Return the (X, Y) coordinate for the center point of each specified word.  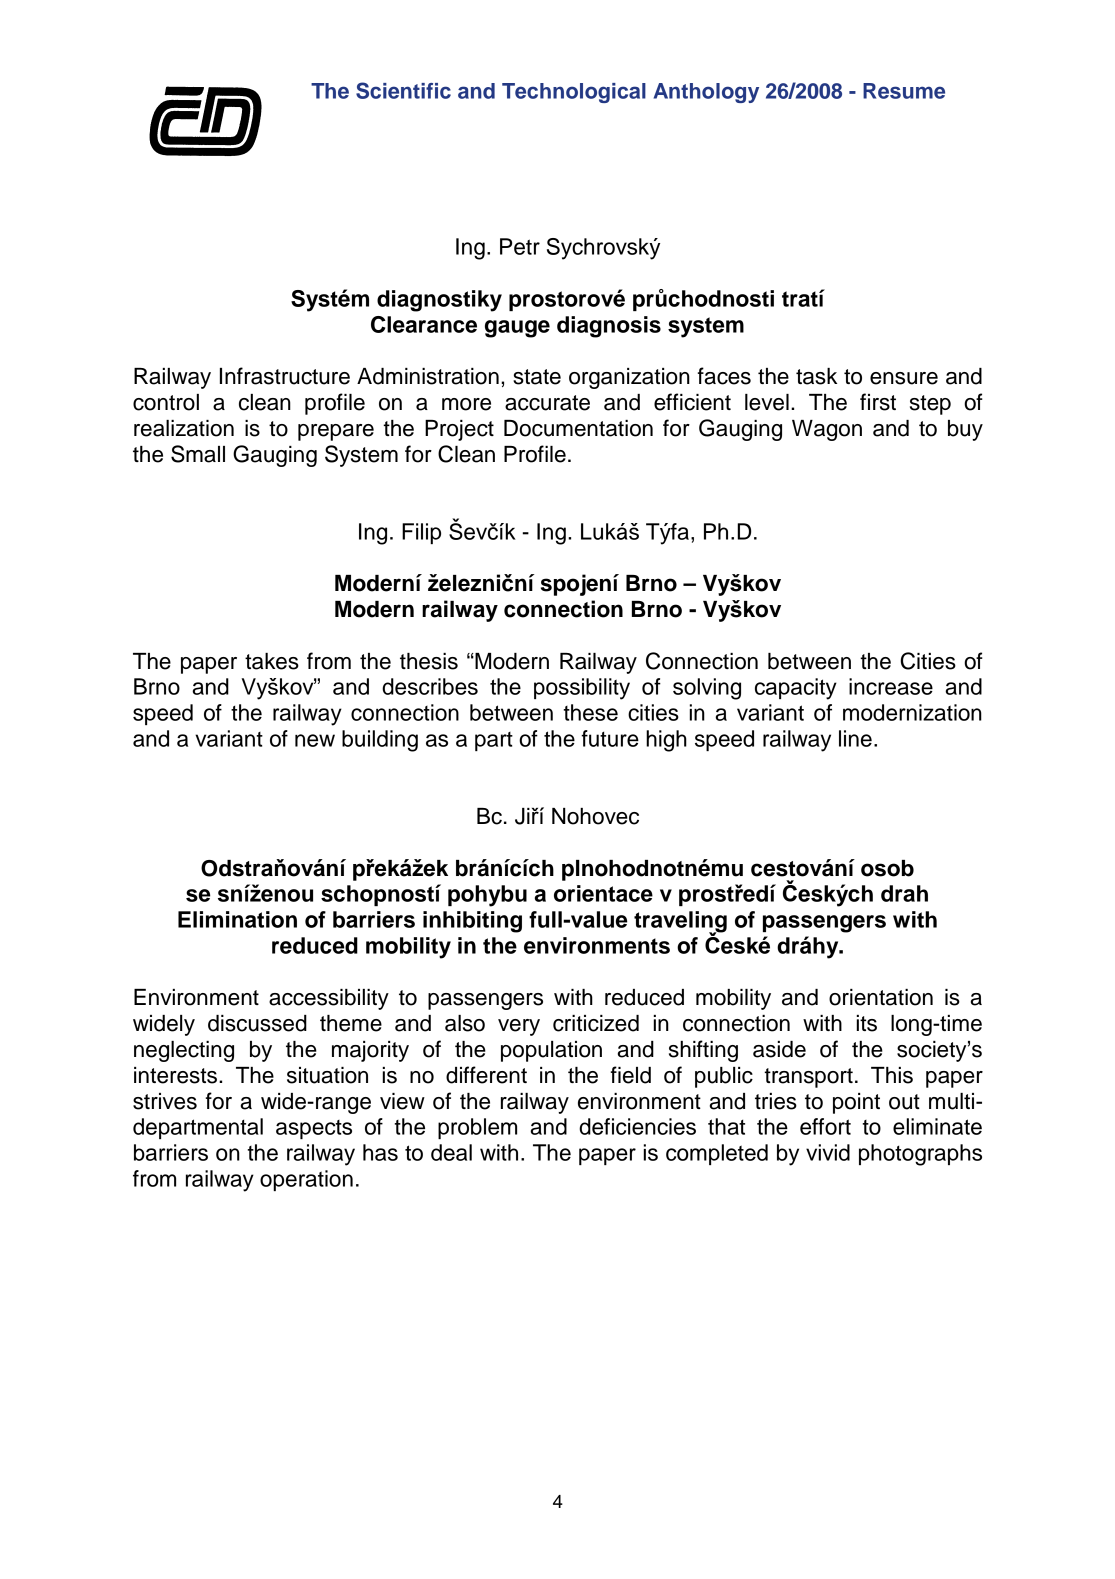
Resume (904, 91)
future (610, 738)
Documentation (578, 428)
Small (198, 454)
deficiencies (637, 1126)
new (315, 740)
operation (306, 1180)
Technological (574, 93)
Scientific (403, 90)
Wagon (827, 430)
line (855, 738)
